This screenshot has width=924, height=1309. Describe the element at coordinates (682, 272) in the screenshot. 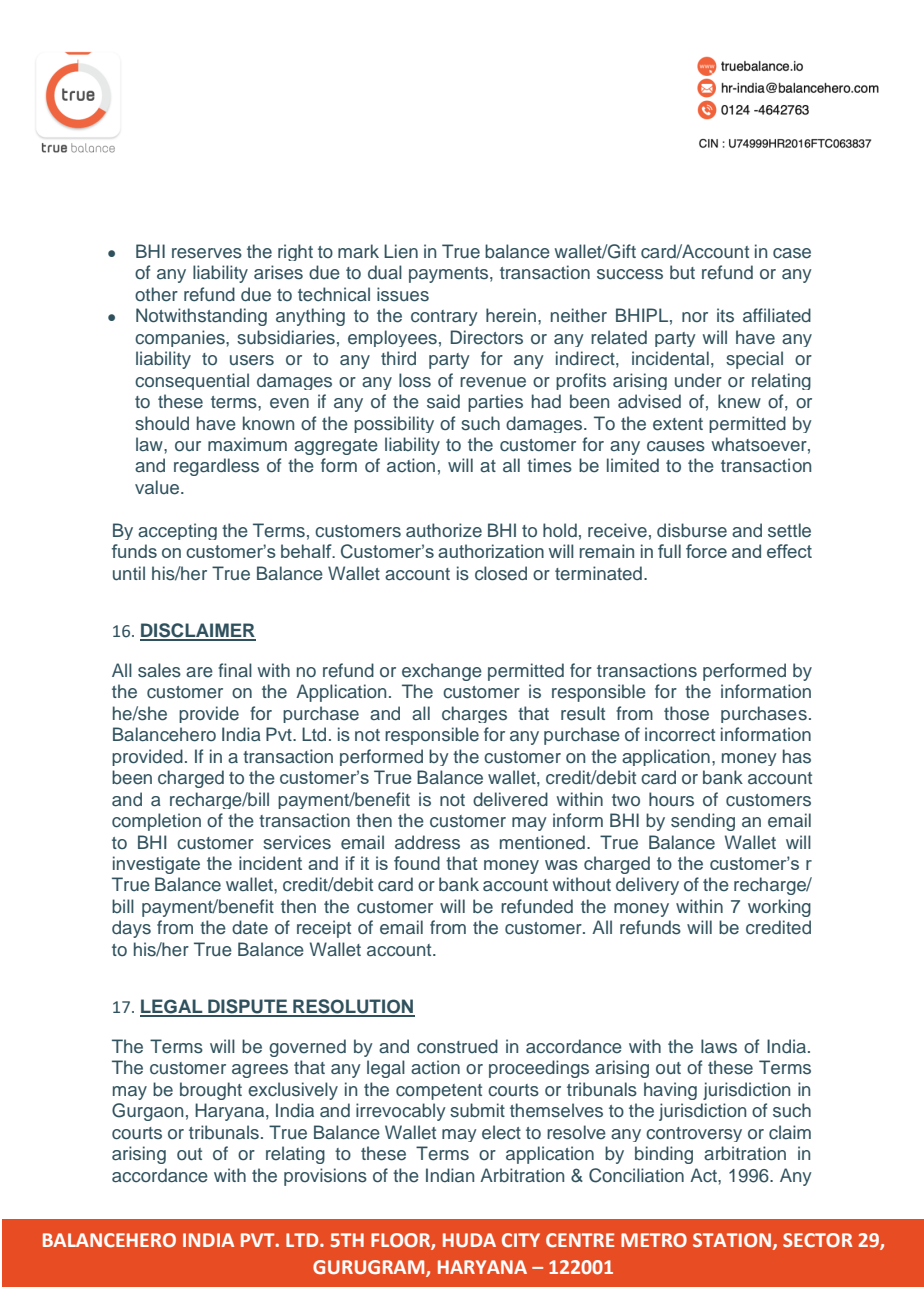

I see `but` at that location.
